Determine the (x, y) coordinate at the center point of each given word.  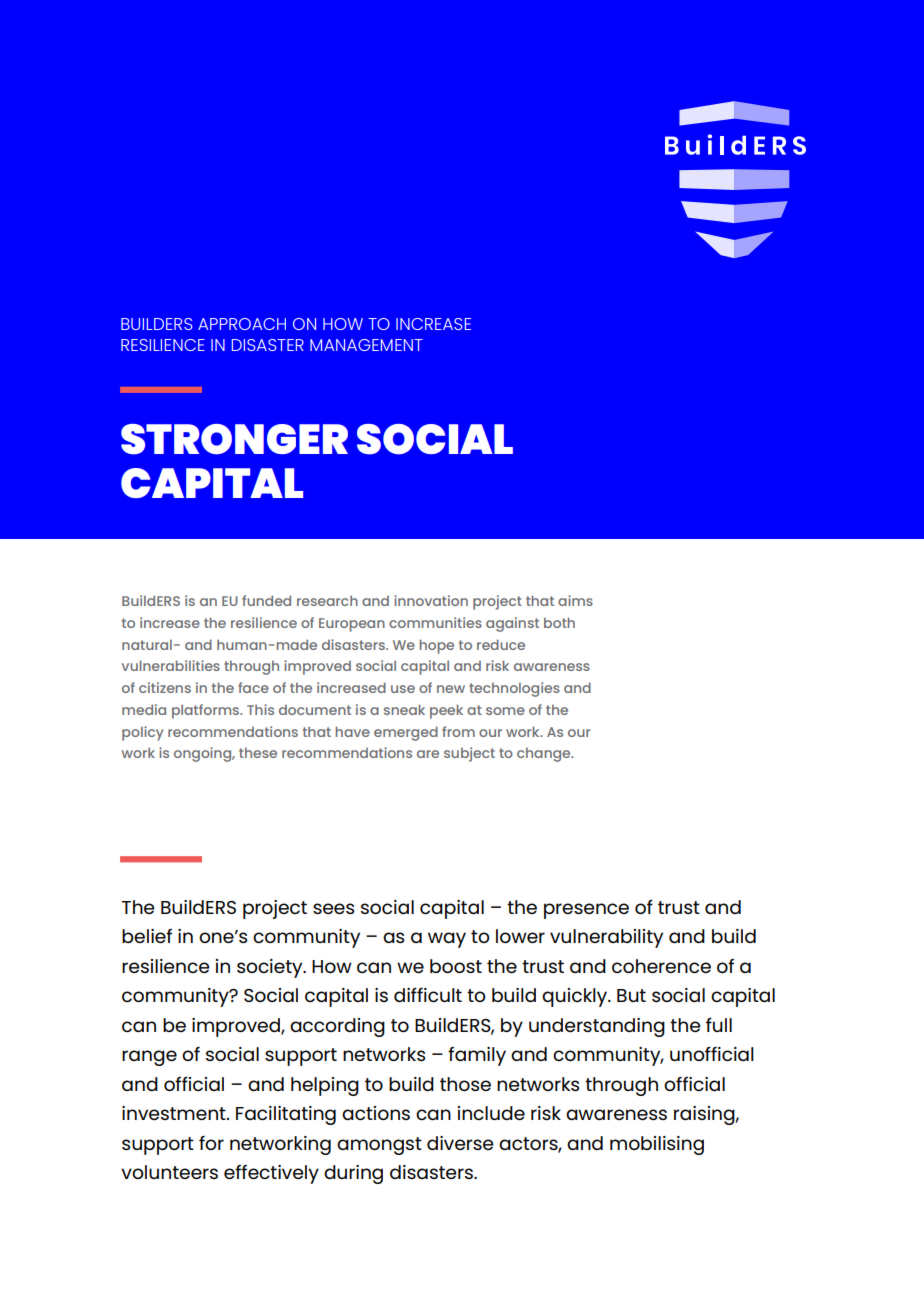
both (559, 622)
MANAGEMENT (366, 345)
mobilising (657, 1145)
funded (266, 600)
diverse (460, 1143)
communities (435, 622)
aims (575, 600)
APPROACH (242, 324)
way (447, 940)
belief (147, 936)
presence (586, 911)
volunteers (169, 1172)
